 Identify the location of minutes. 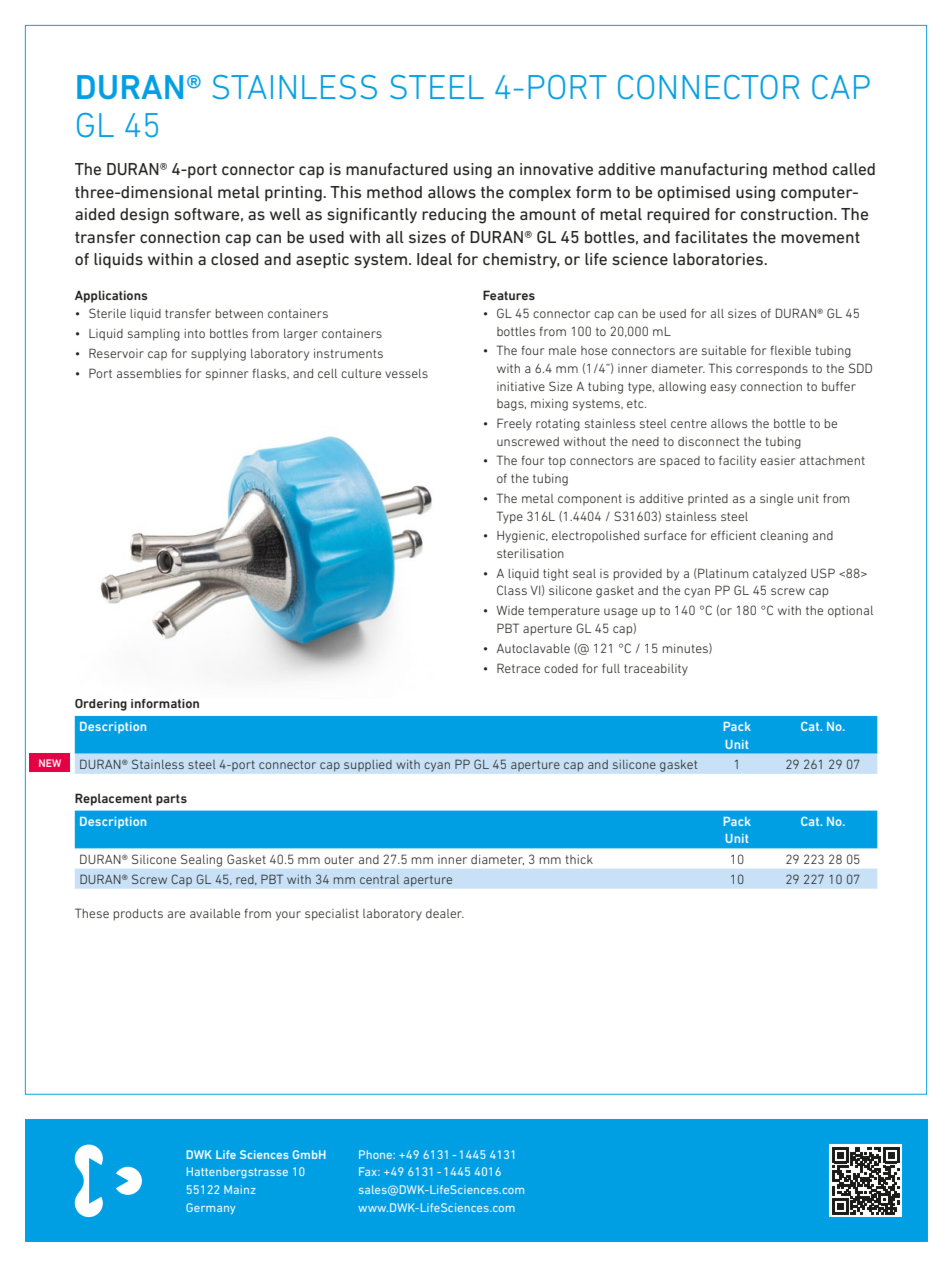
(686, 648).
